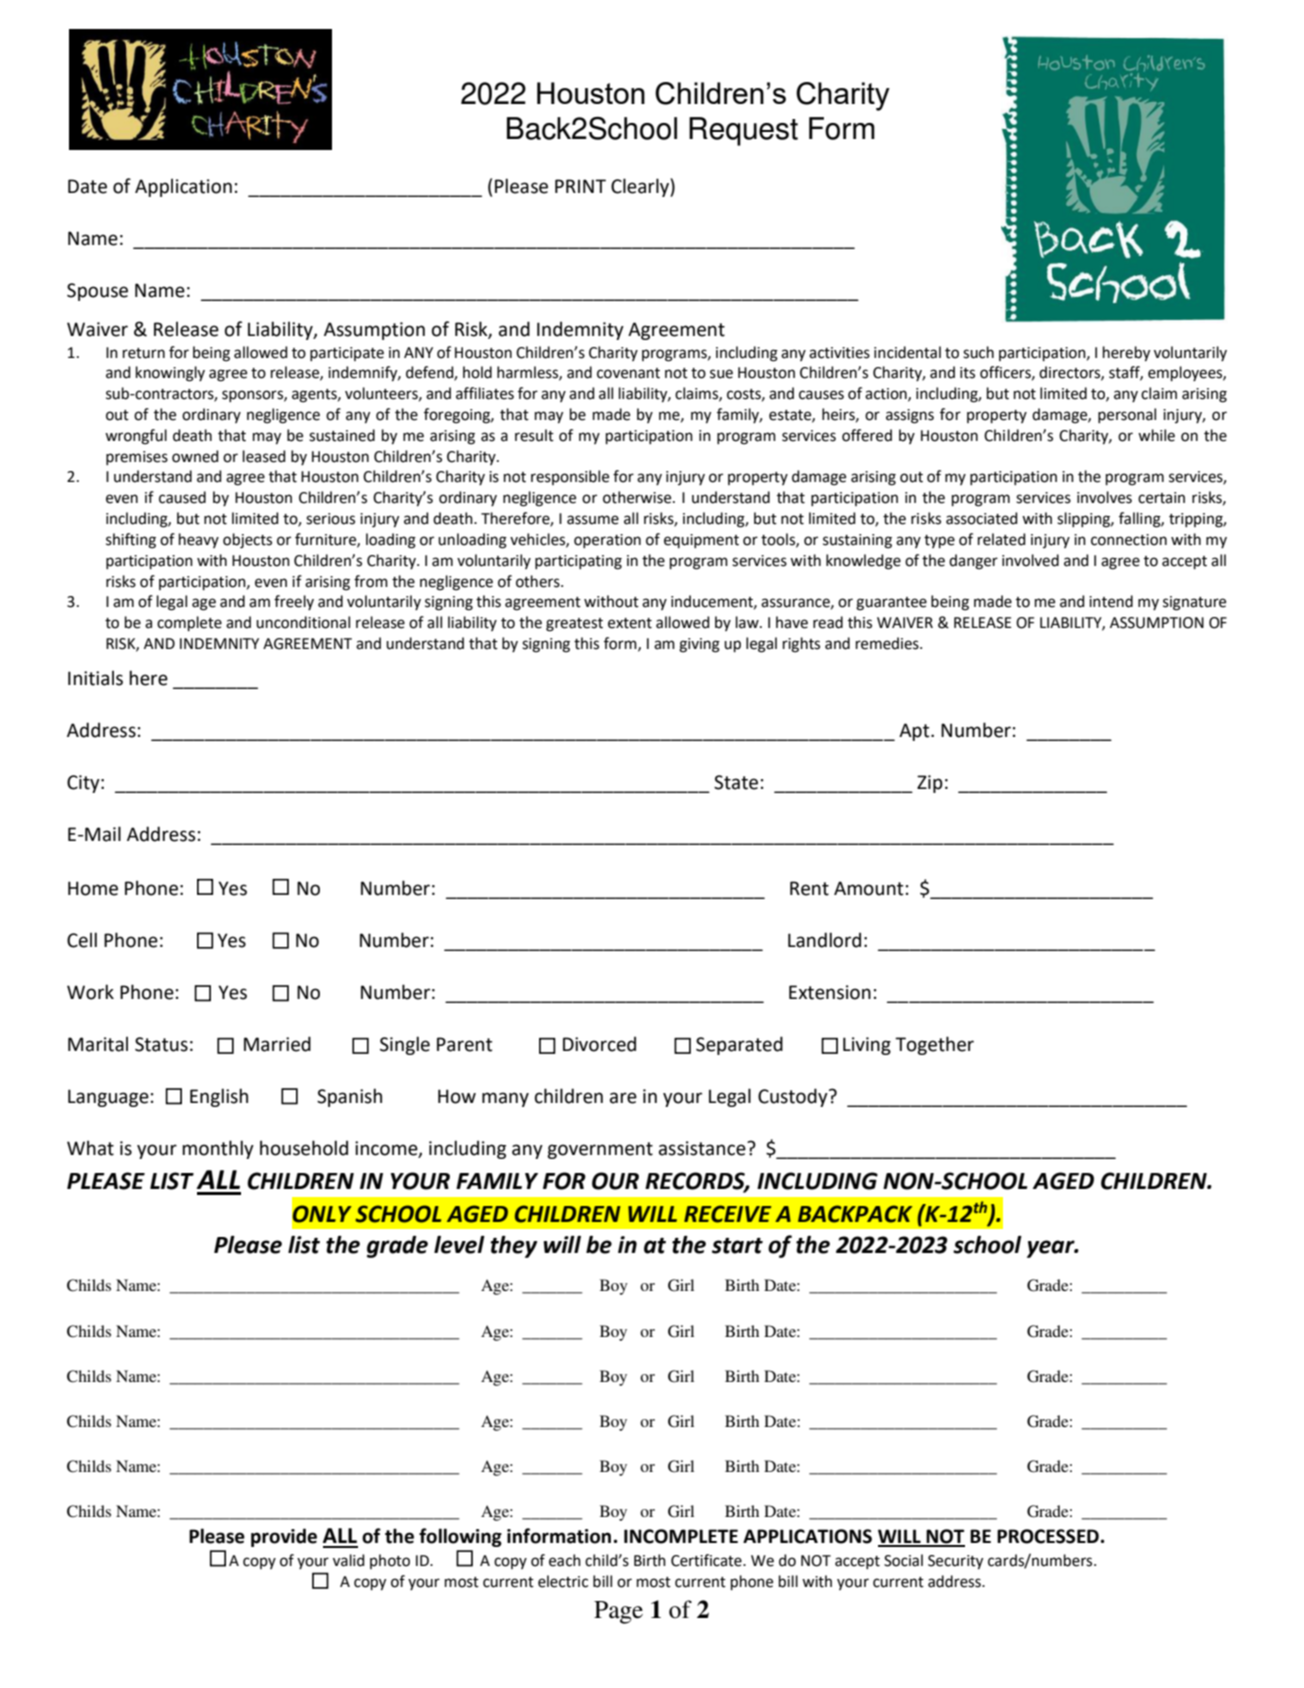 The image size is (1304, 1688). Describe the element at coordinates (580, 186) in the image. I see `PRINT` at that location.
